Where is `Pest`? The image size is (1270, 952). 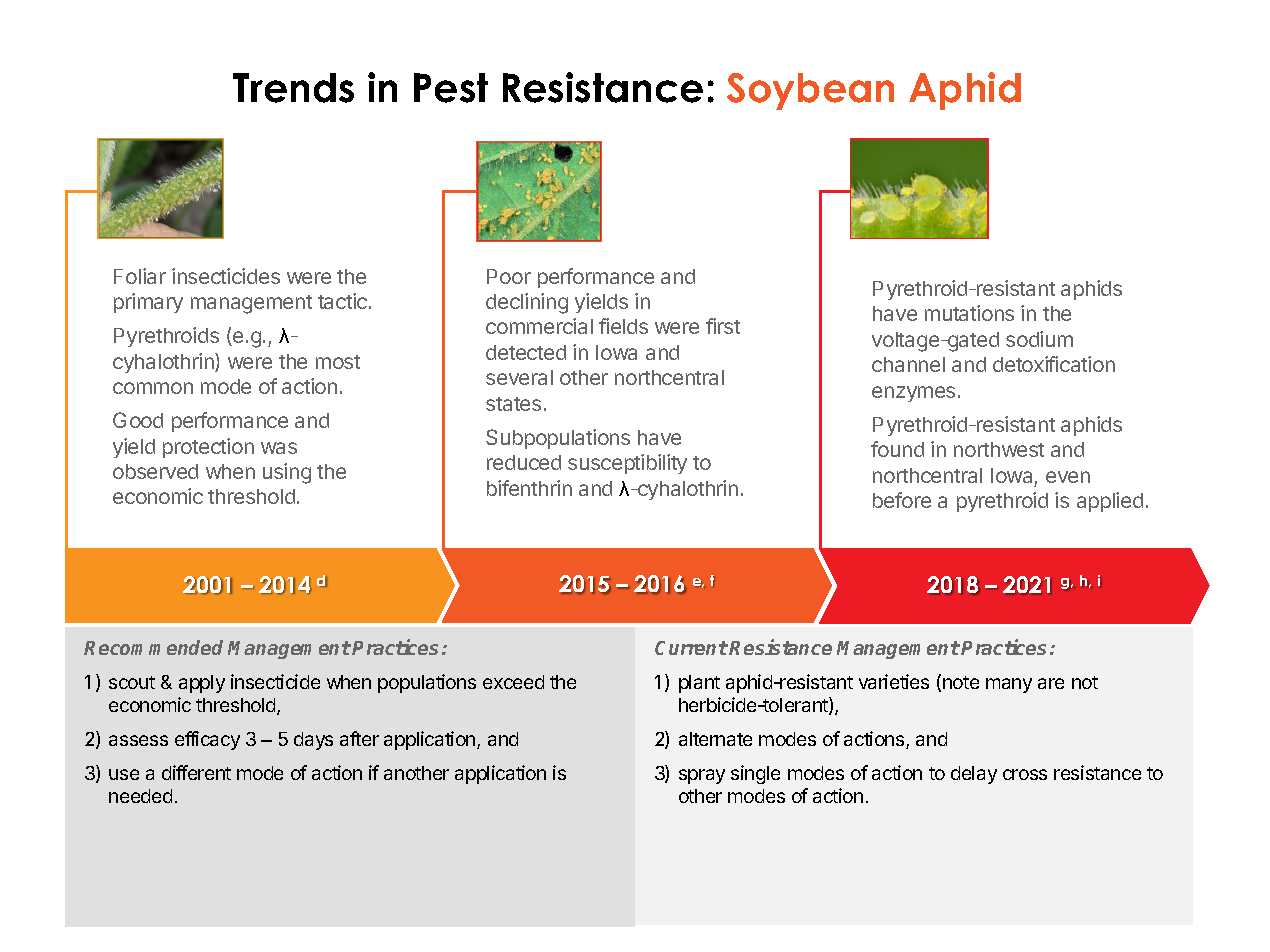 Pest is located at coordinates (451, 88).
